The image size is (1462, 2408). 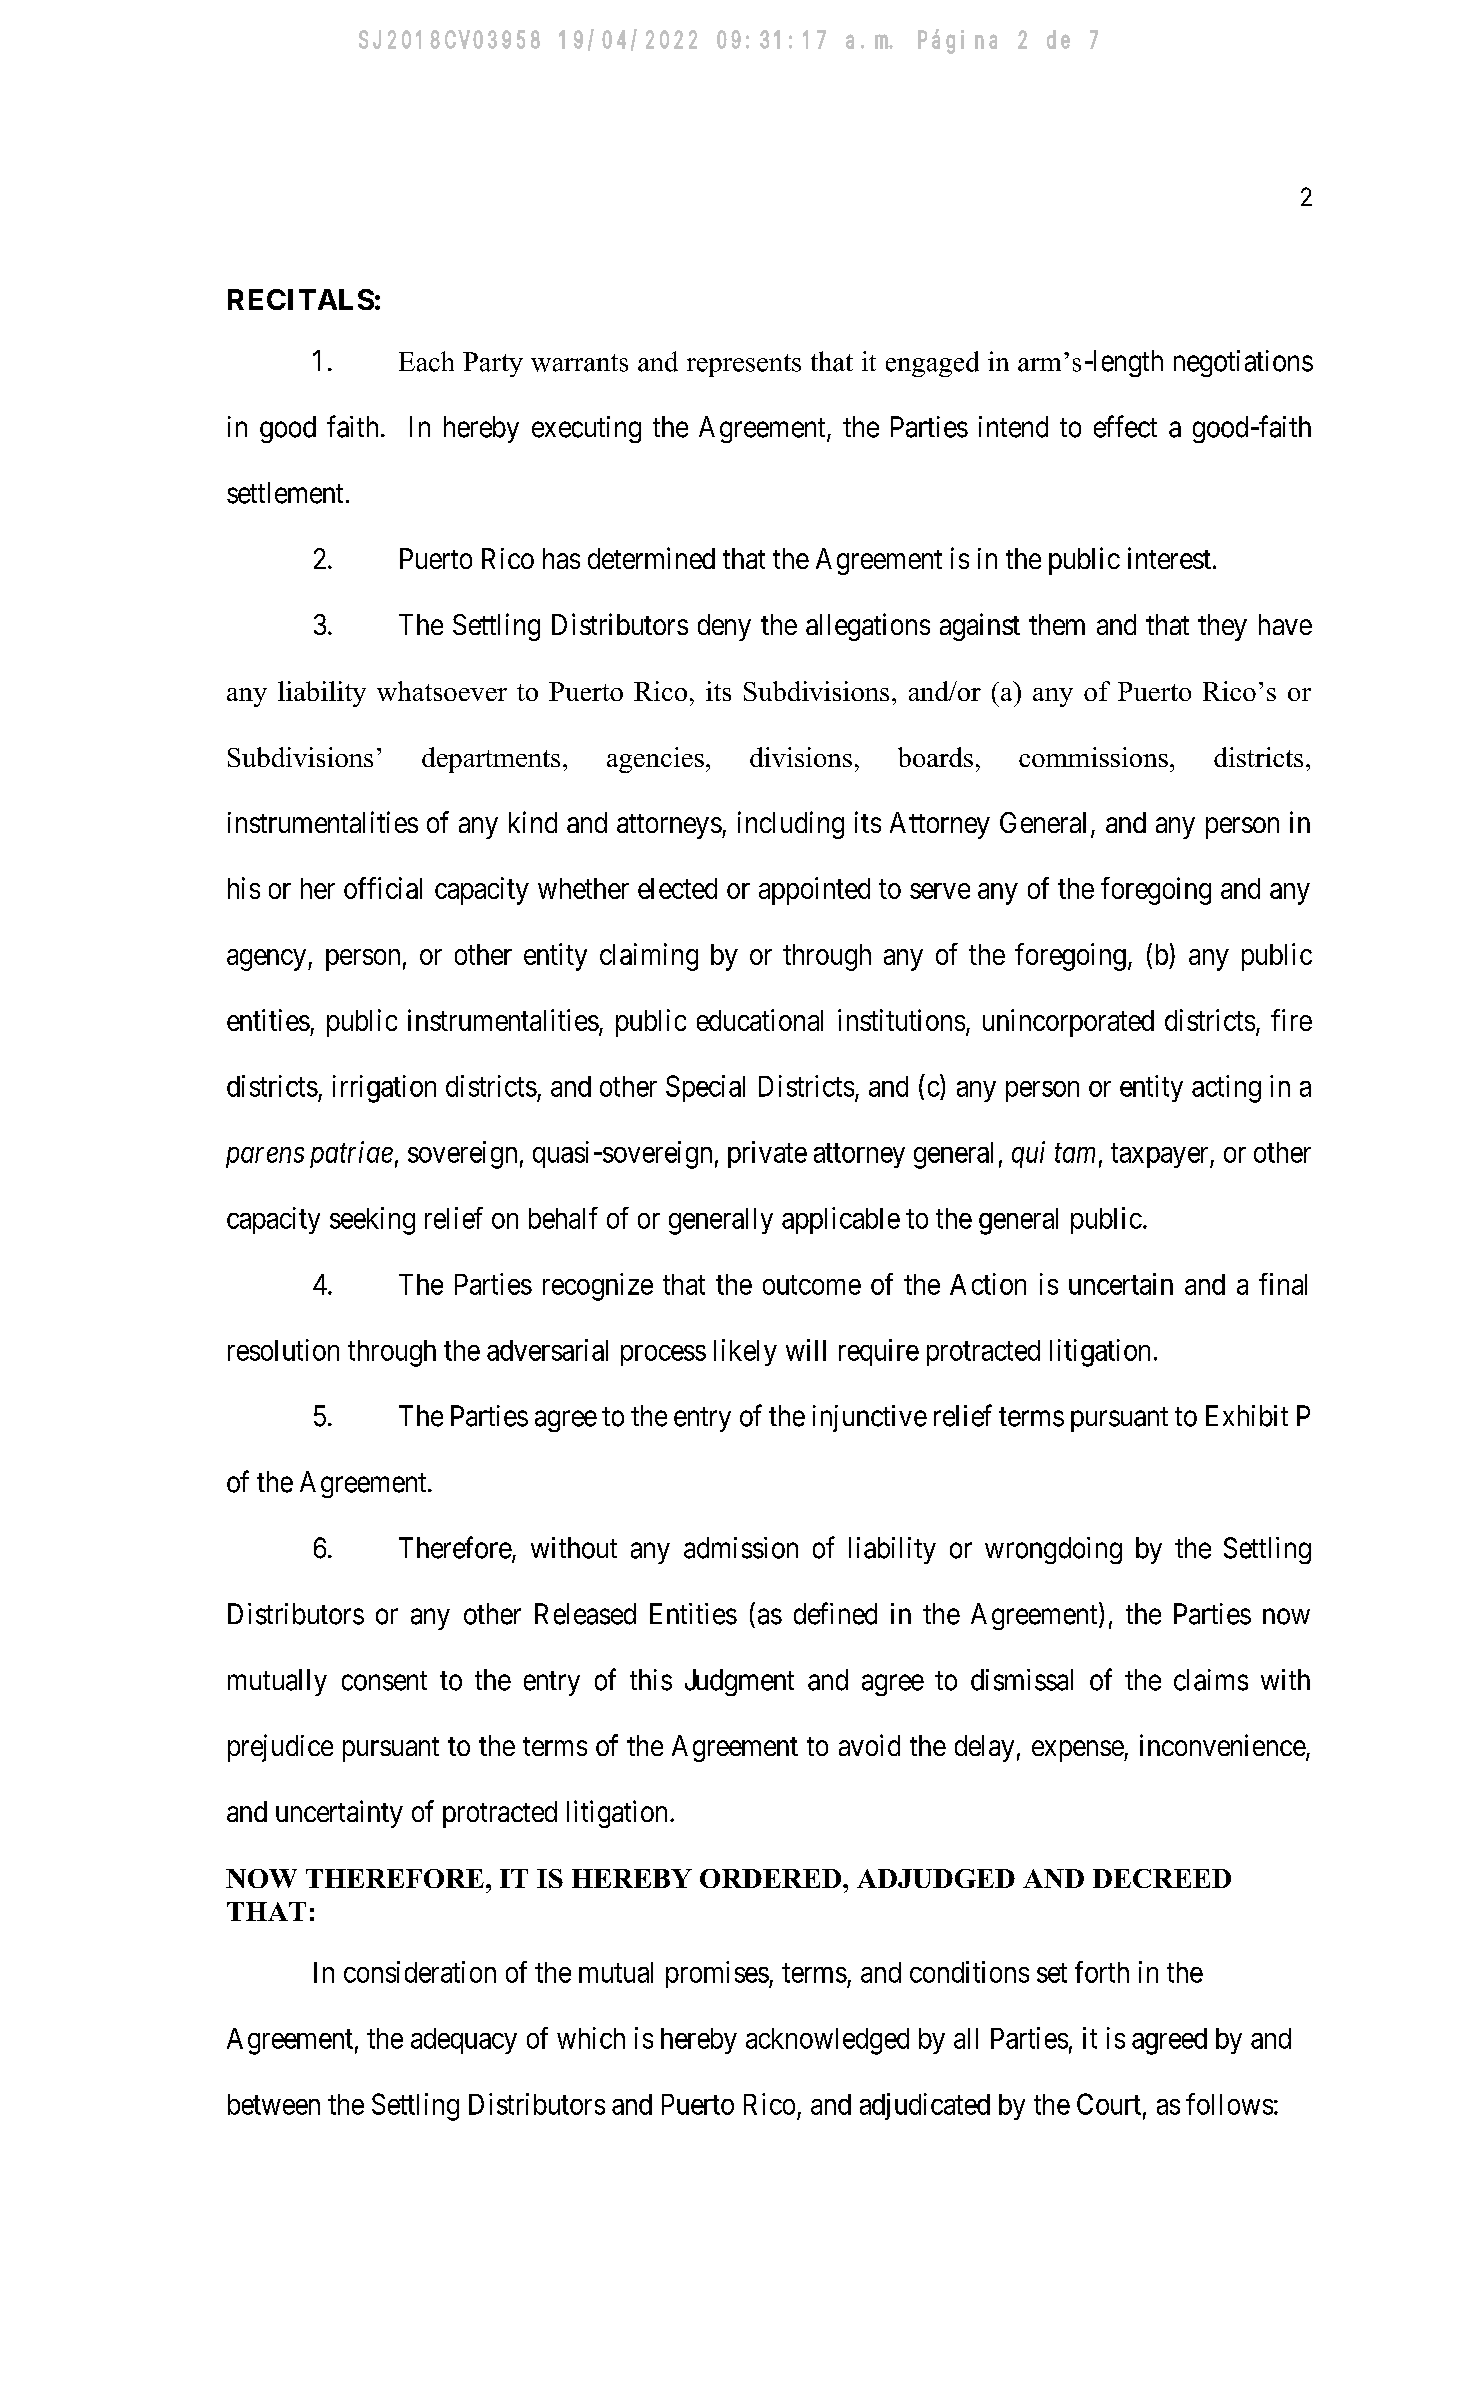 I want to click on official, so click(x=383, y=888).
